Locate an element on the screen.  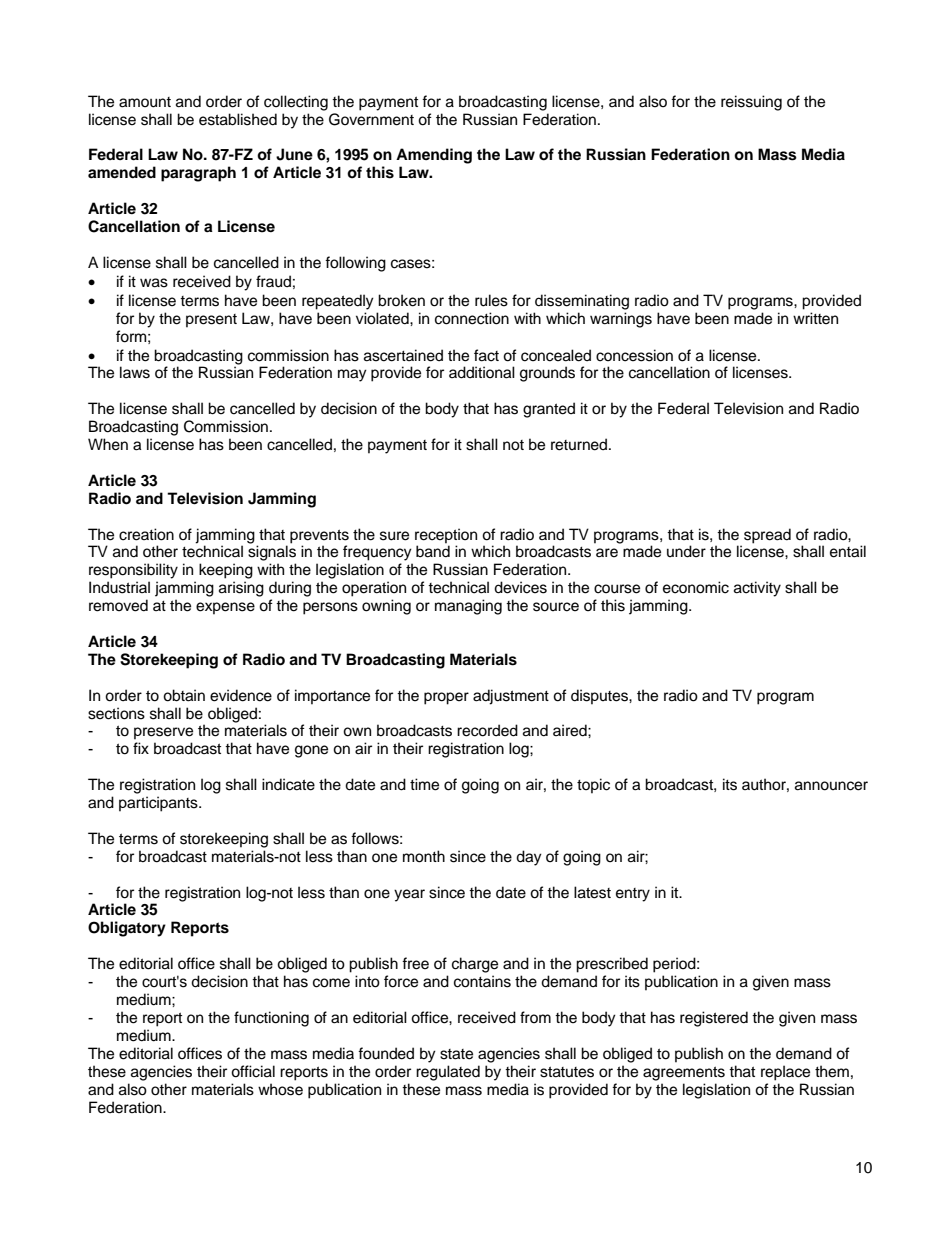
granted is located at coordinates (549, 410).
